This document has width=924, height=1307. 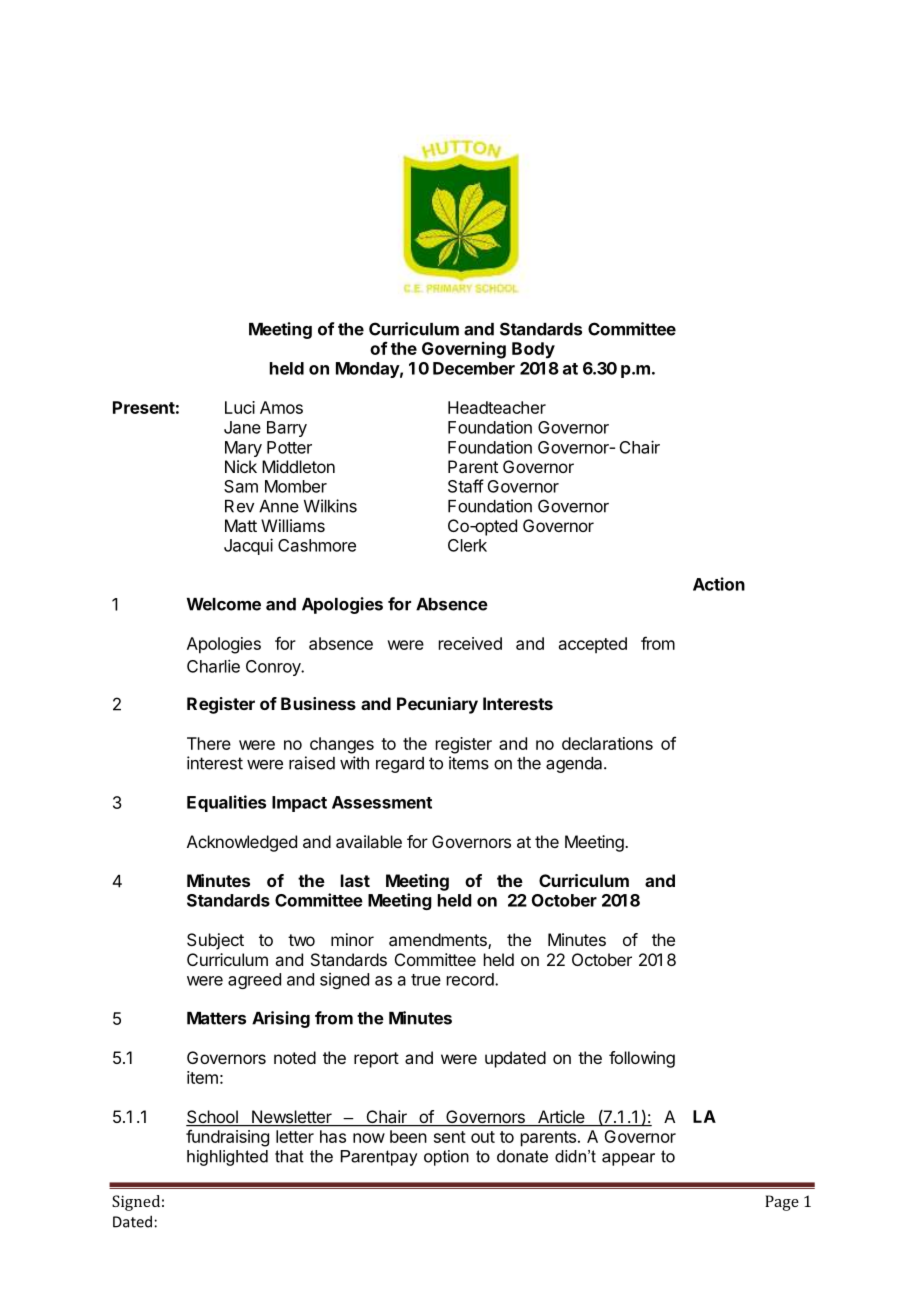 What do you see at coordinates (782, 1203) in the document?
I see `Page` at bounding box center [782, 1203].
